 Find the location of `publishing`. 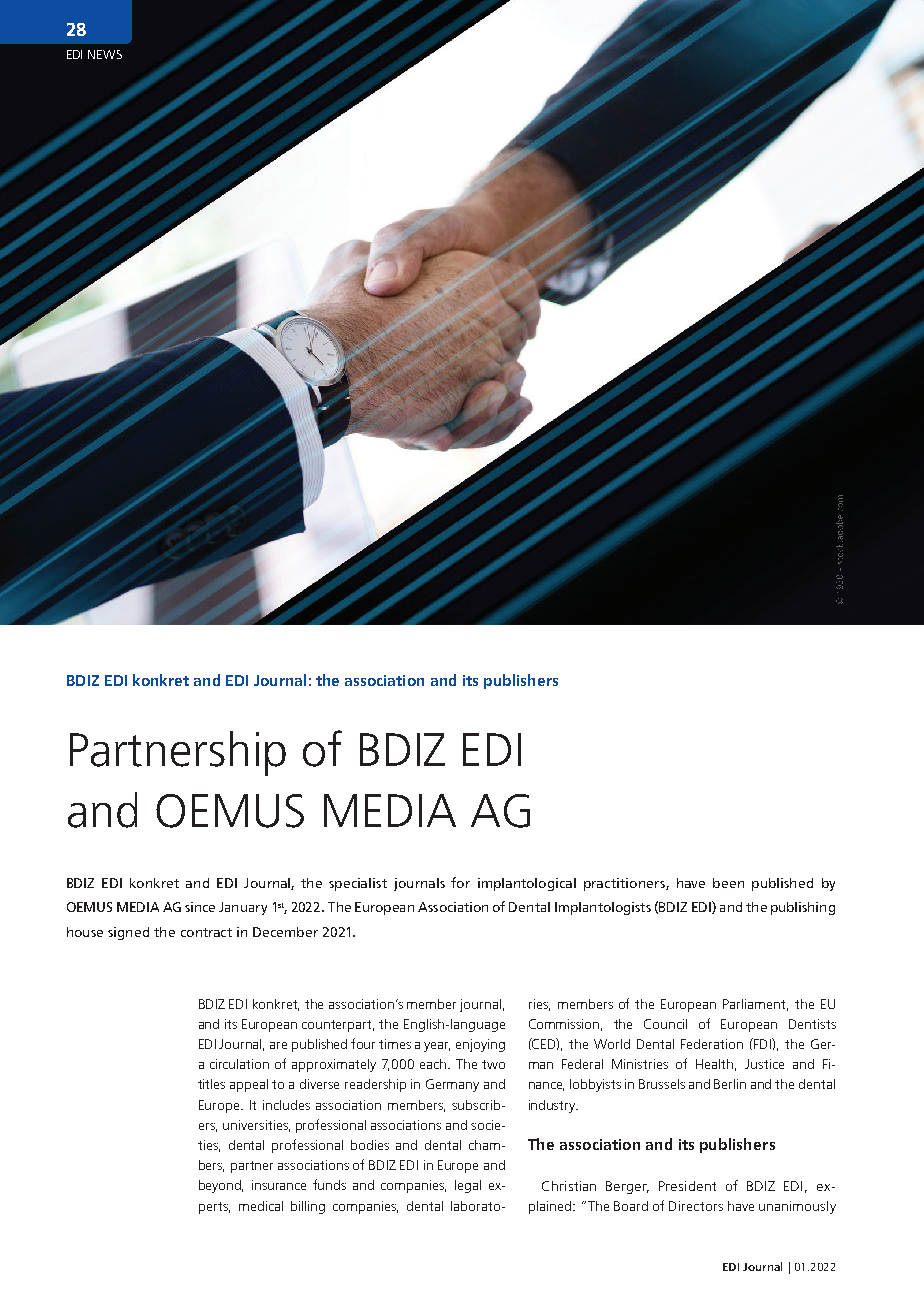

publishing is located at coordinates (803, 908).
